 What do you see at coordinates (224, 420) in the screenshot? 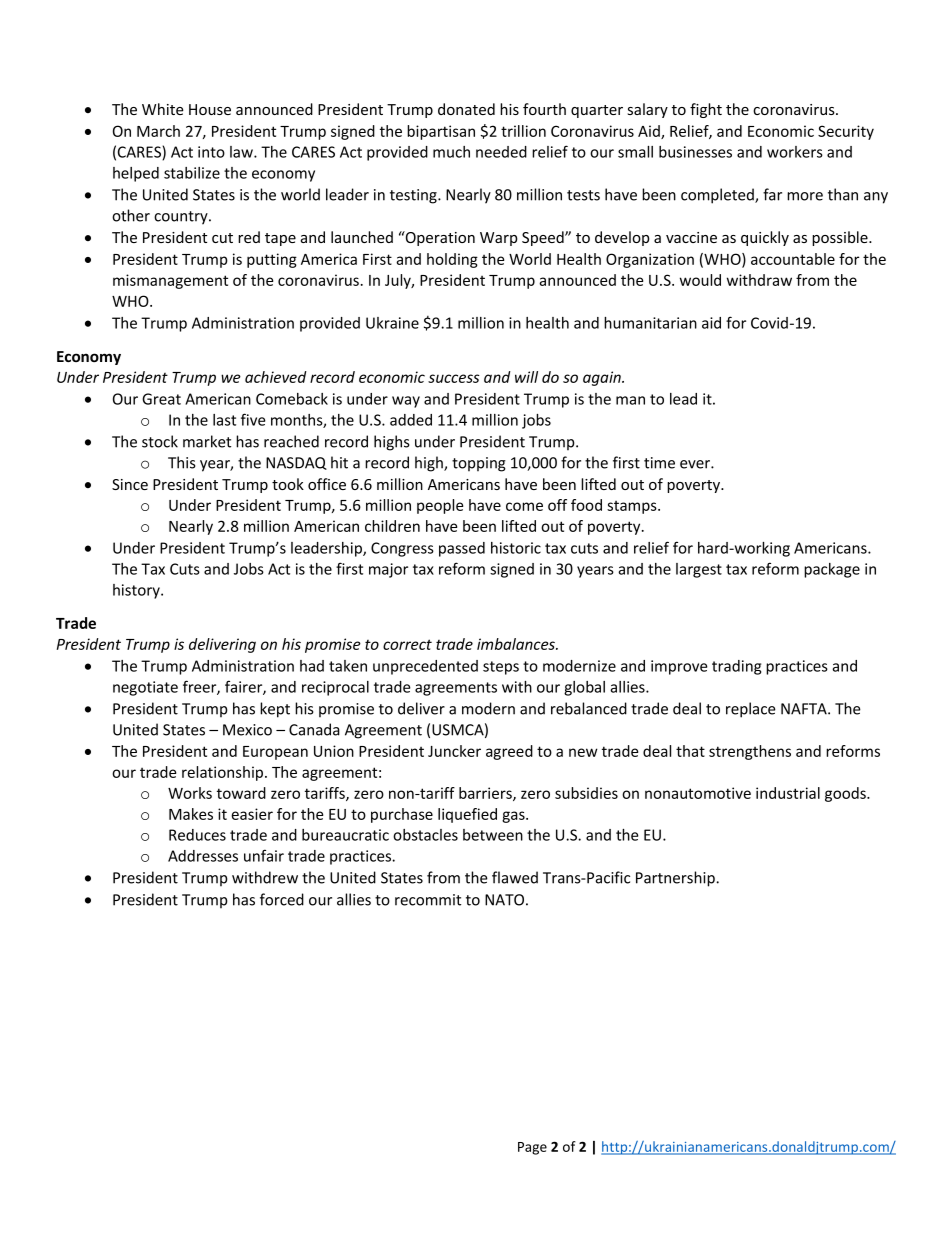
I see `last` at bounding box center [224, 420].
